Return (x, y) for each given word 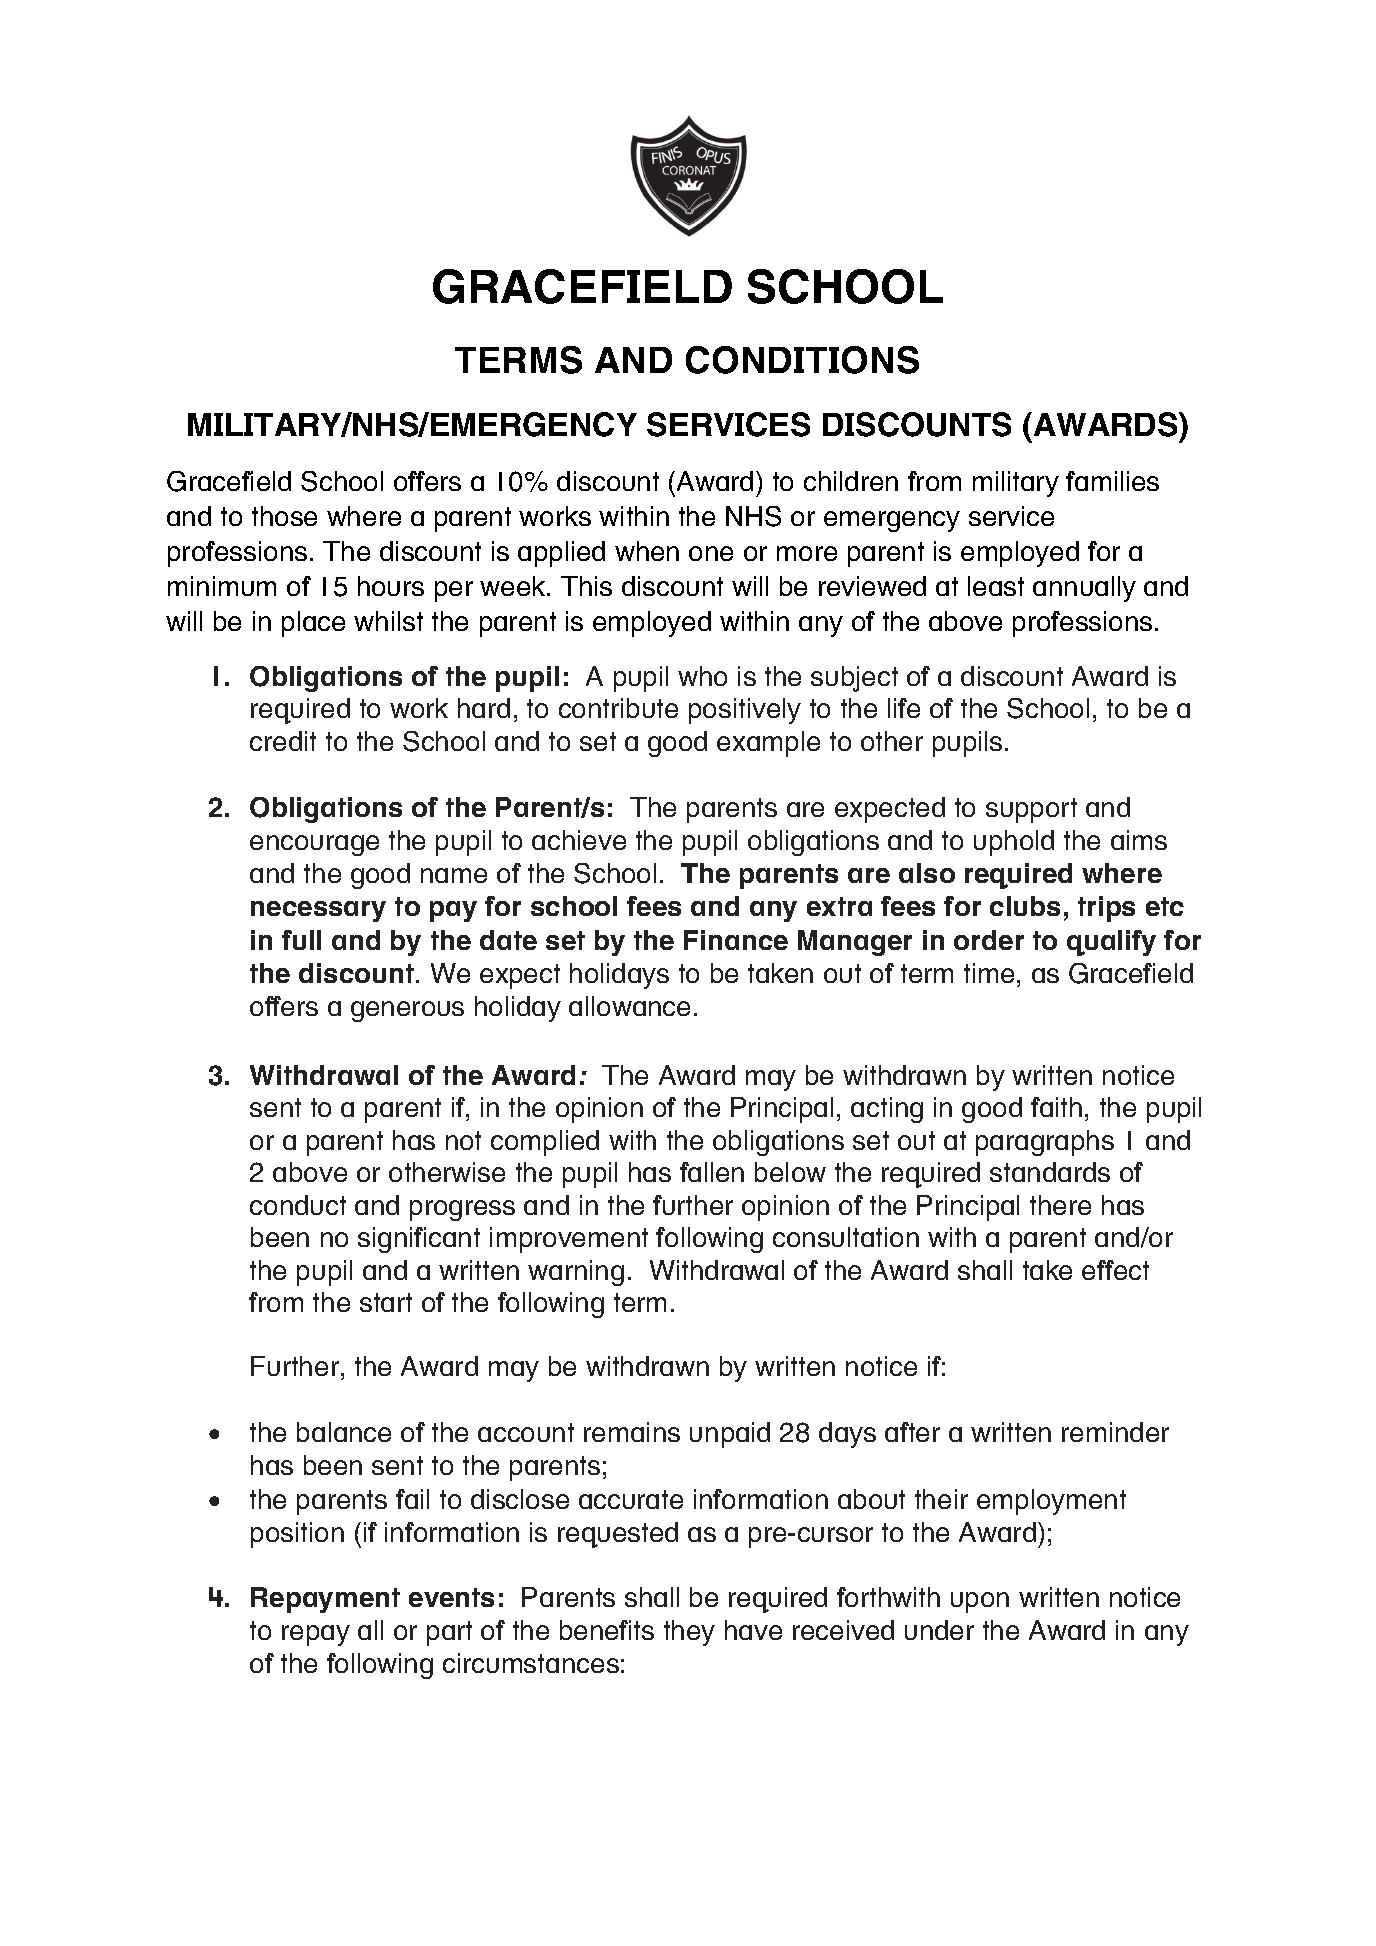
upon (980, 1602)
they (689, 1633)
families (1112, 481)
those (284, 516)
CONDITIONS (802, 360)
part (449, 1633)
